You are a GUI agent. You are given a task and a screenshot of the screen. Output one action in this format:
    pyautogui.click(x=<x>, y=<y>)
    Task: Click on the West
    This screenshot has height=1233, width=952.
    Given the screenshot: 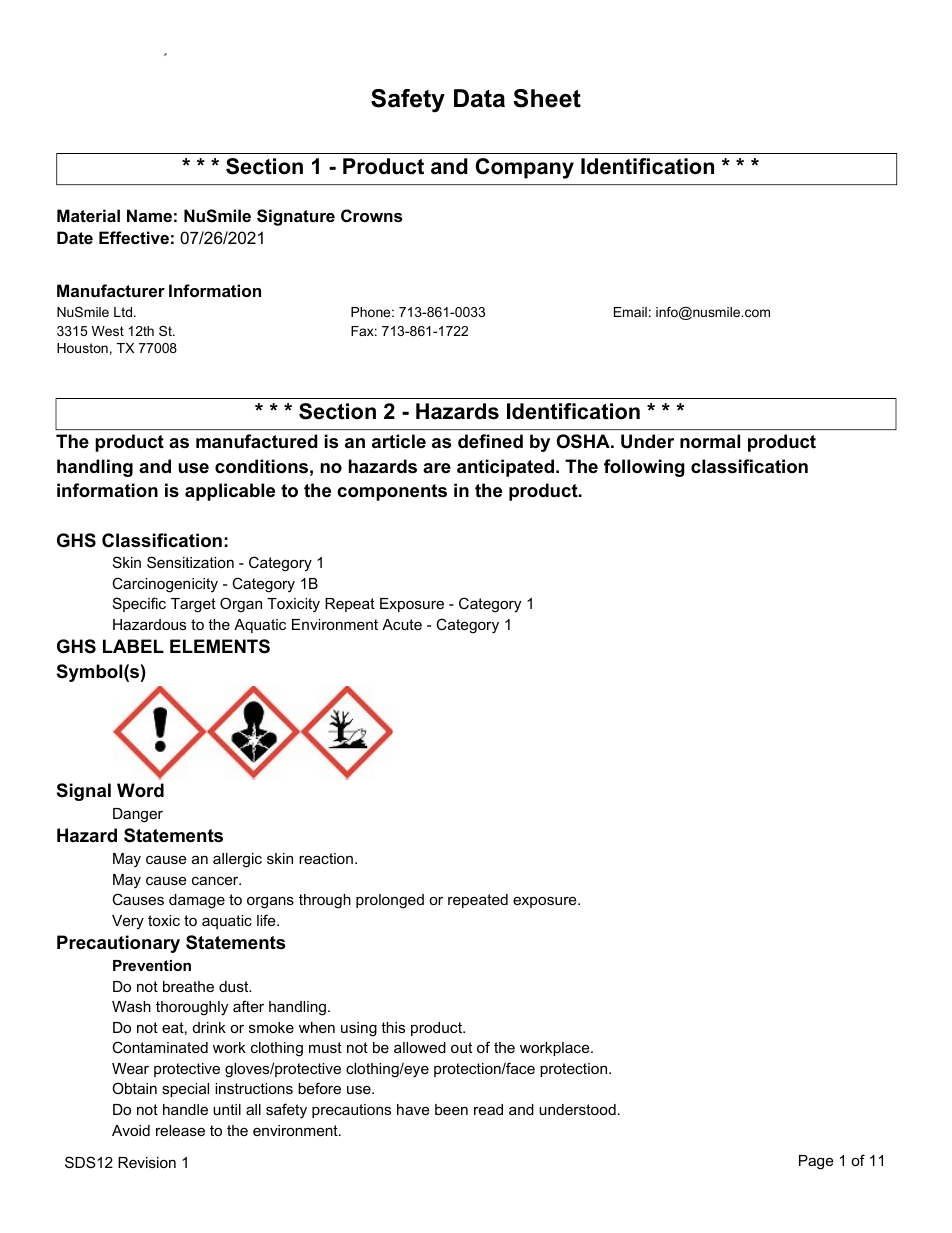 What is the action you would take?
    pyautogui.click(x=108, y=331)
